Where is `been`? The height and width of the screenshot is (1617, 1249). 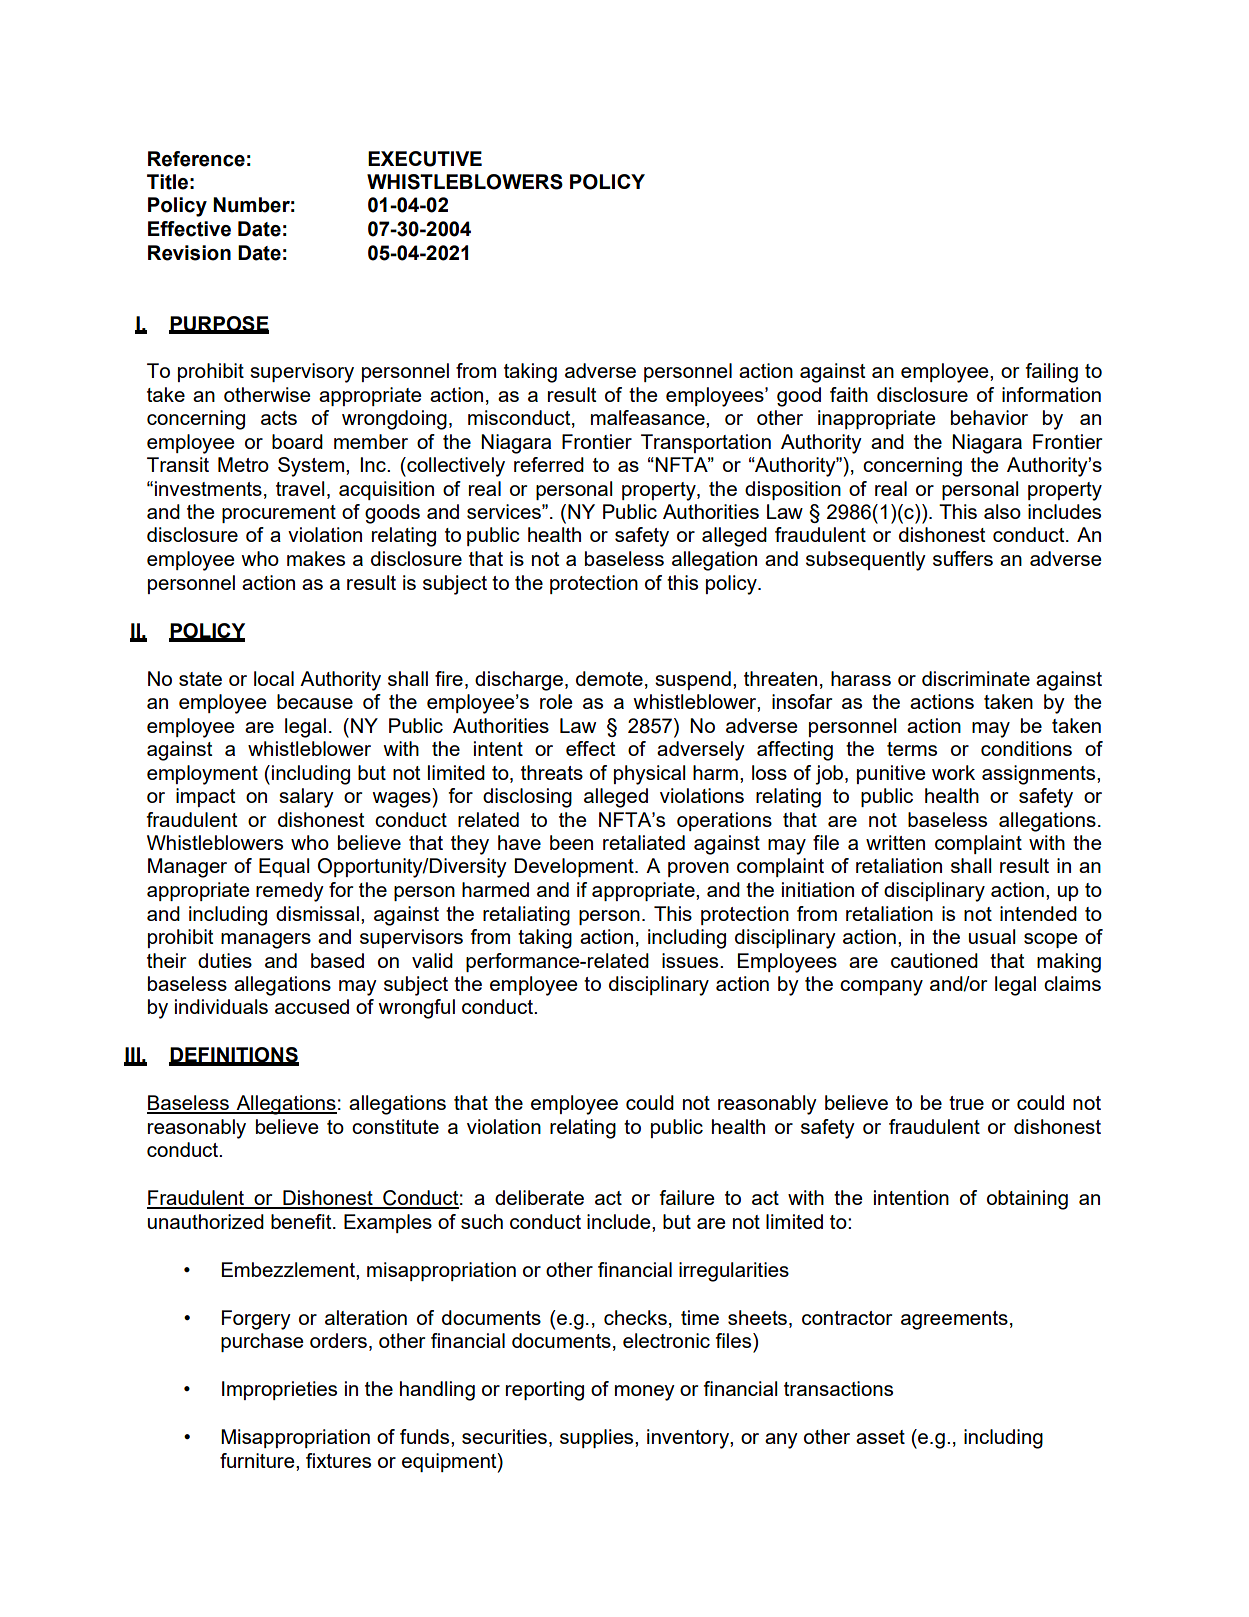
been is located at coordinates (571, 842).
